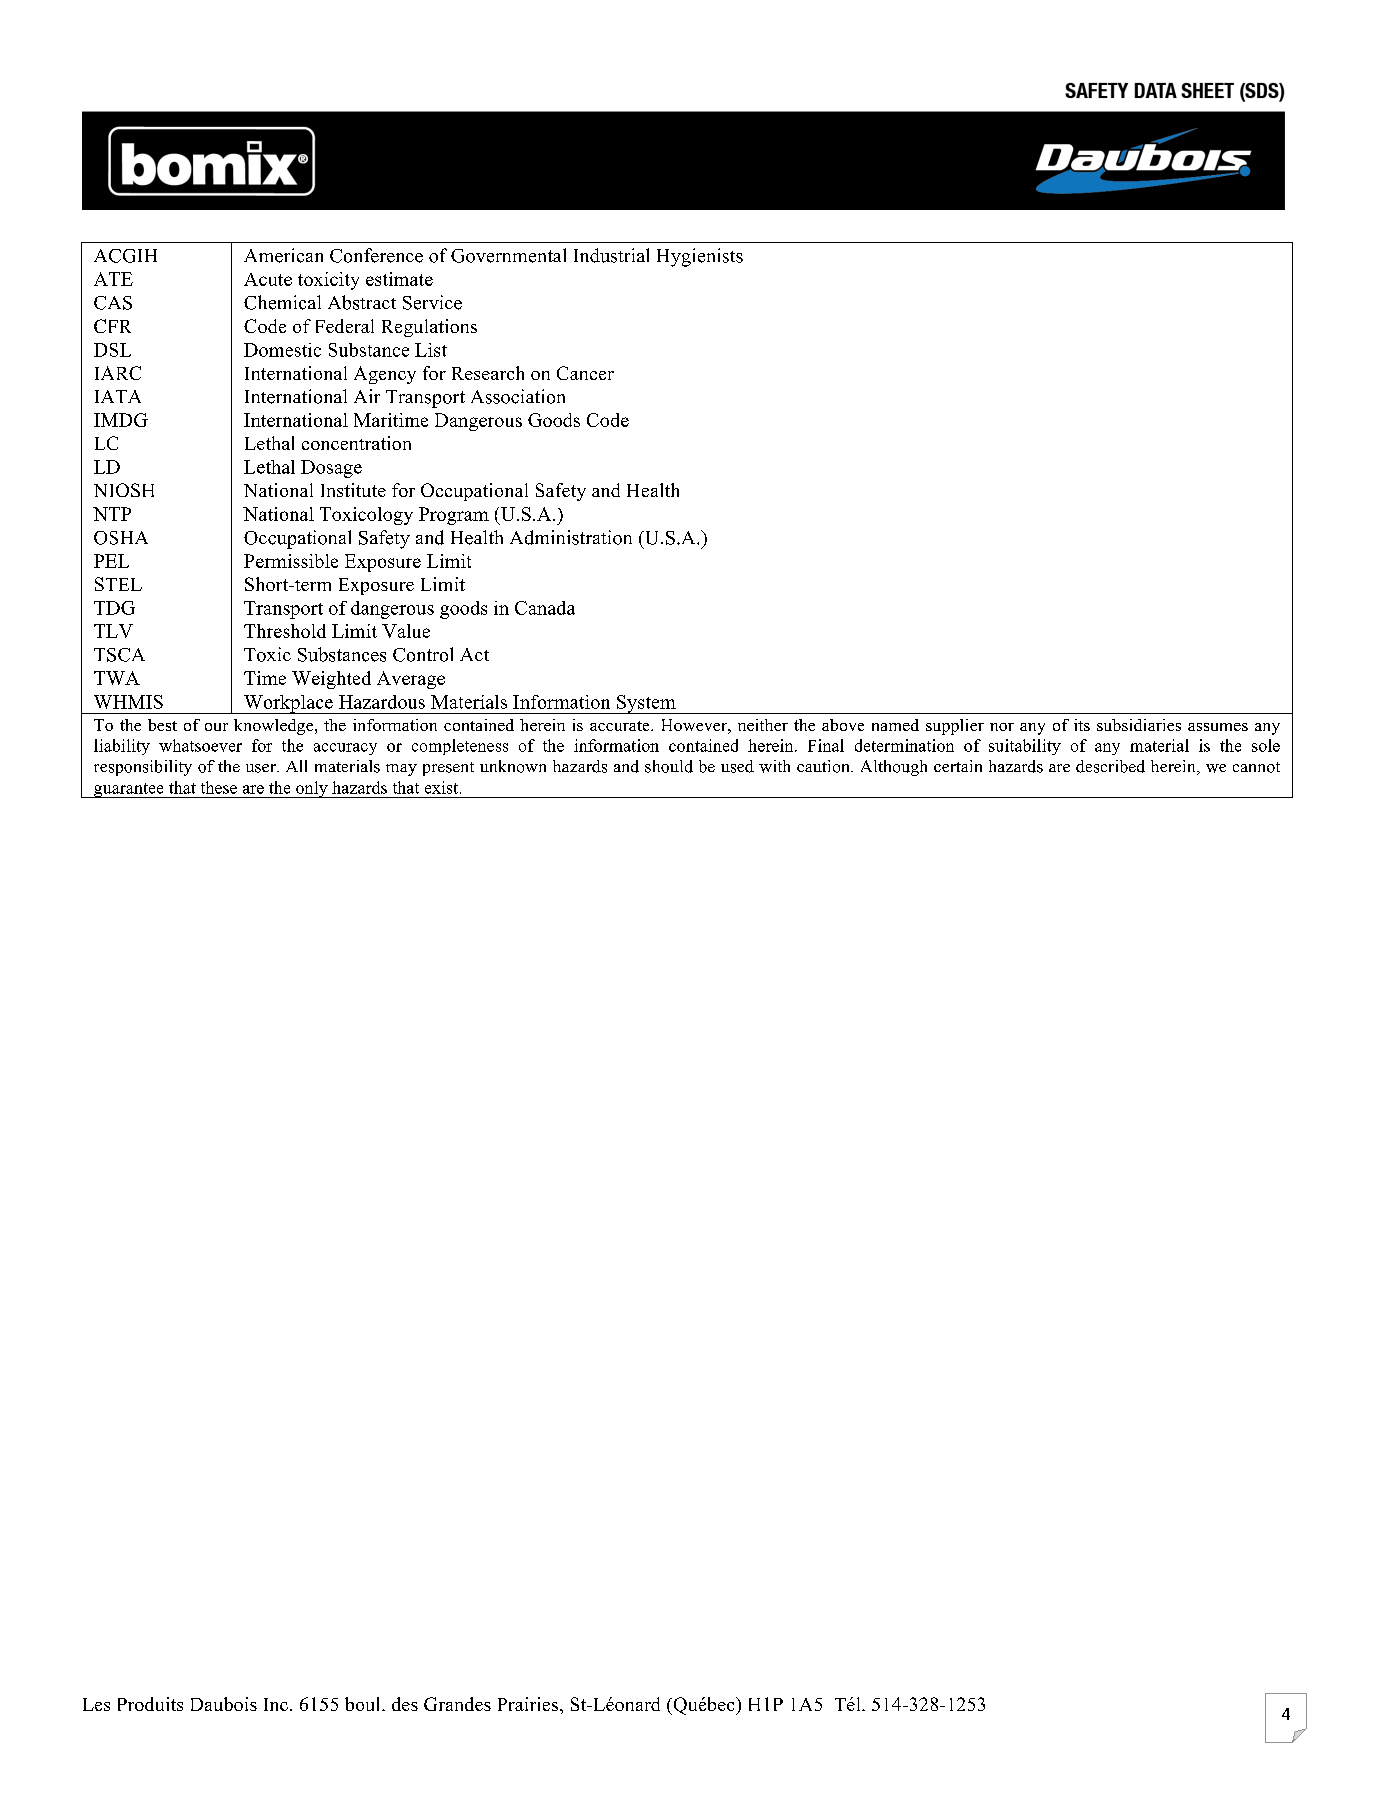  What do you see at coordinates (611, 255) in the image?
I see `Industrial` at bounding box center [611, 255].
